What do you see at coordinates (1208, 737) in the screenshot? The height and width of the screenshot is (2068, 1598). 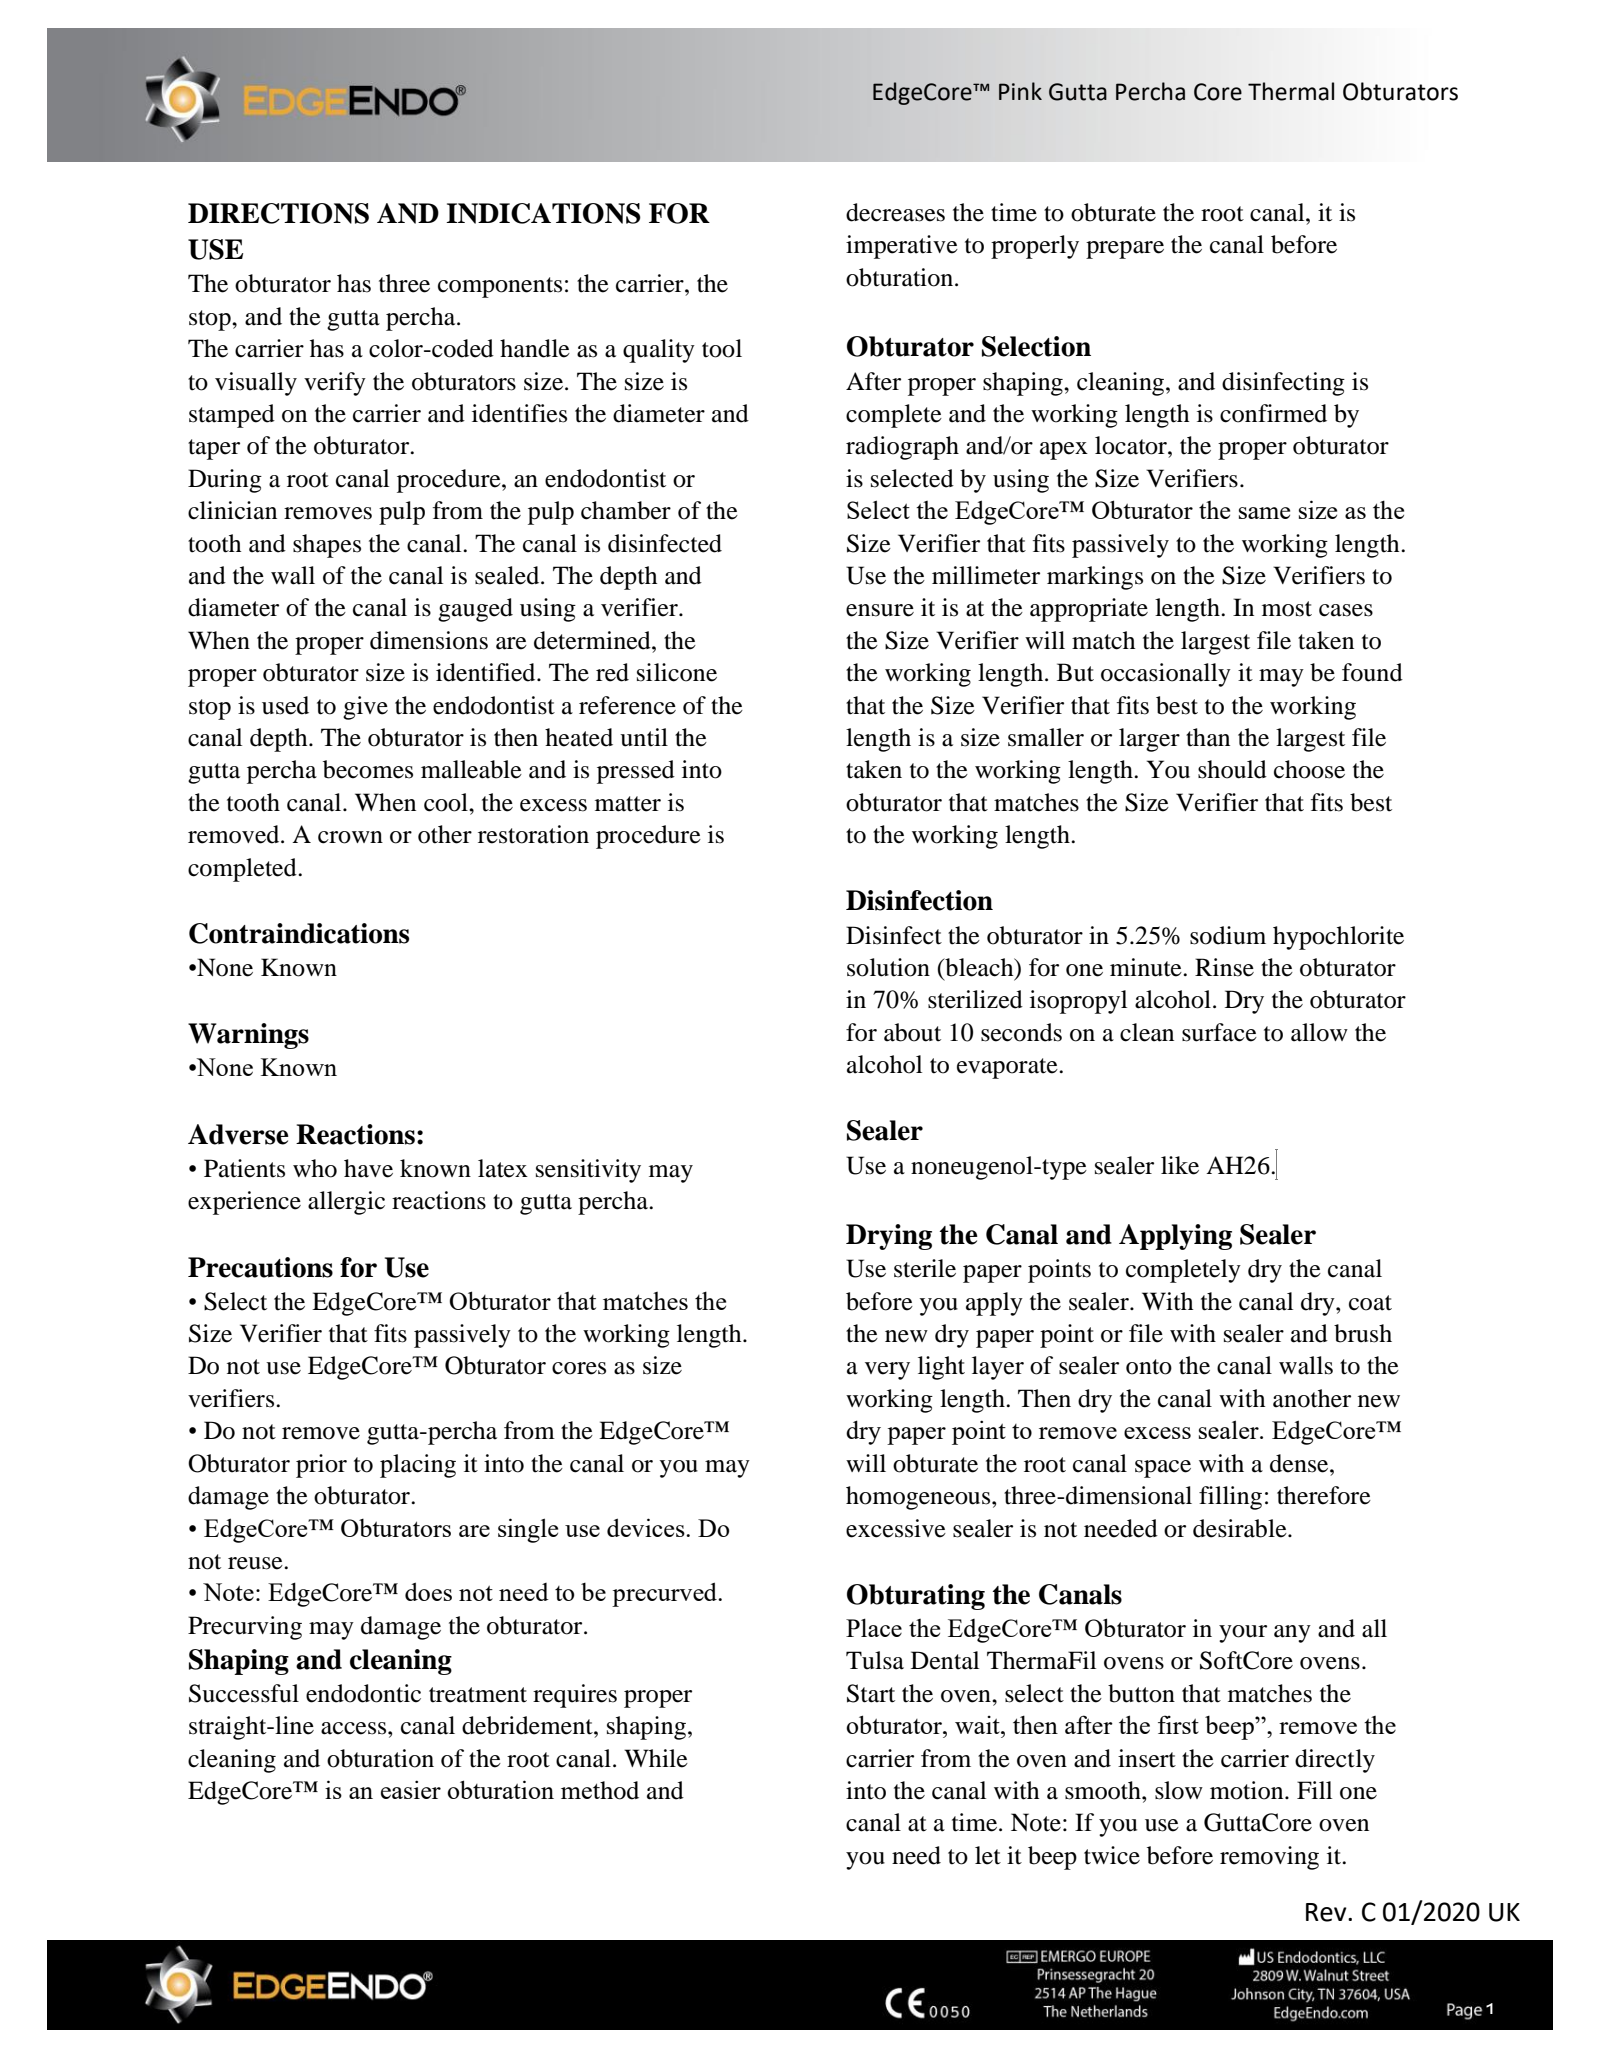 I see `than` at bounding box center [1208, 737].
